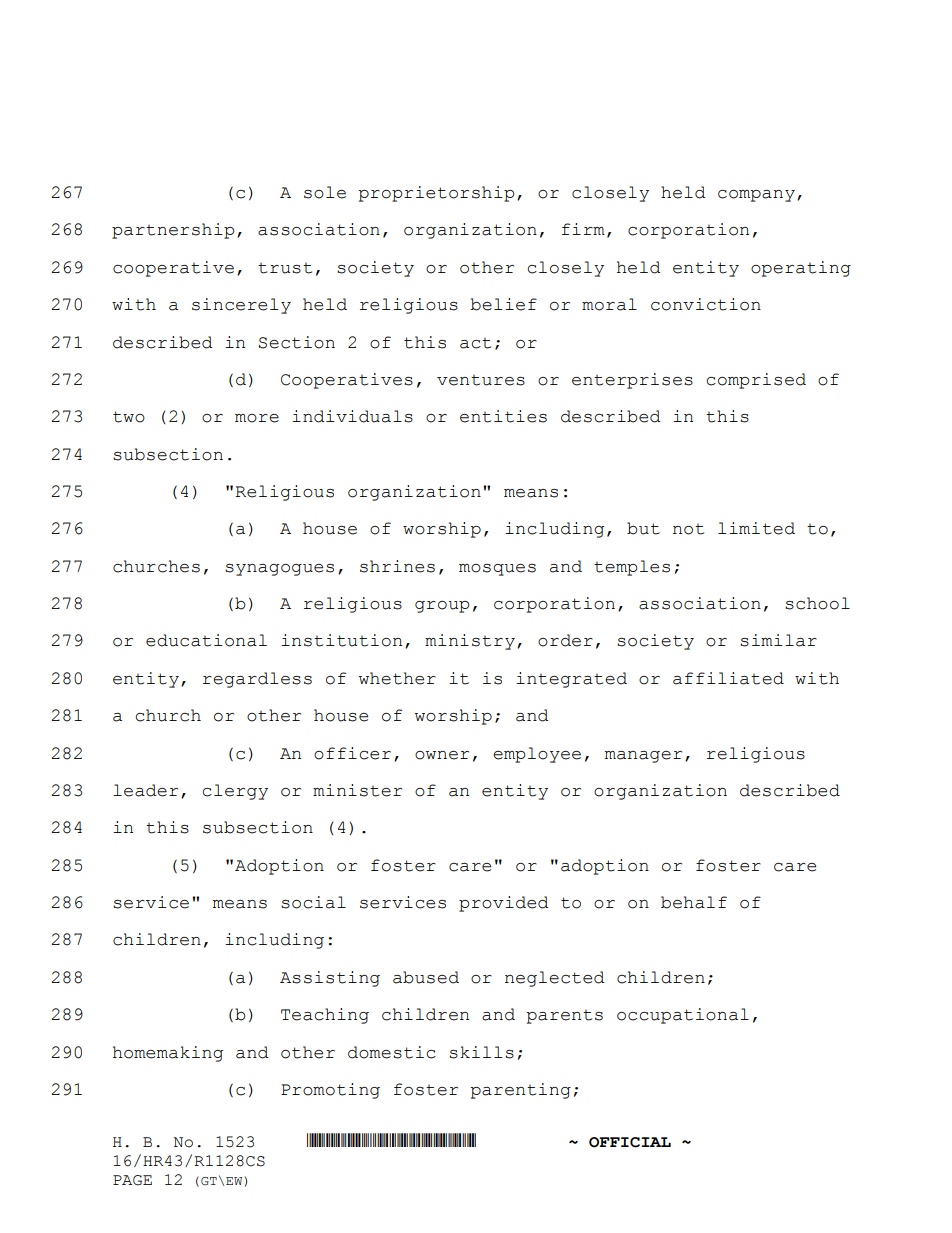 This page has height=1233, width=952. I want to click on PAGE, so click(132, 1180).
